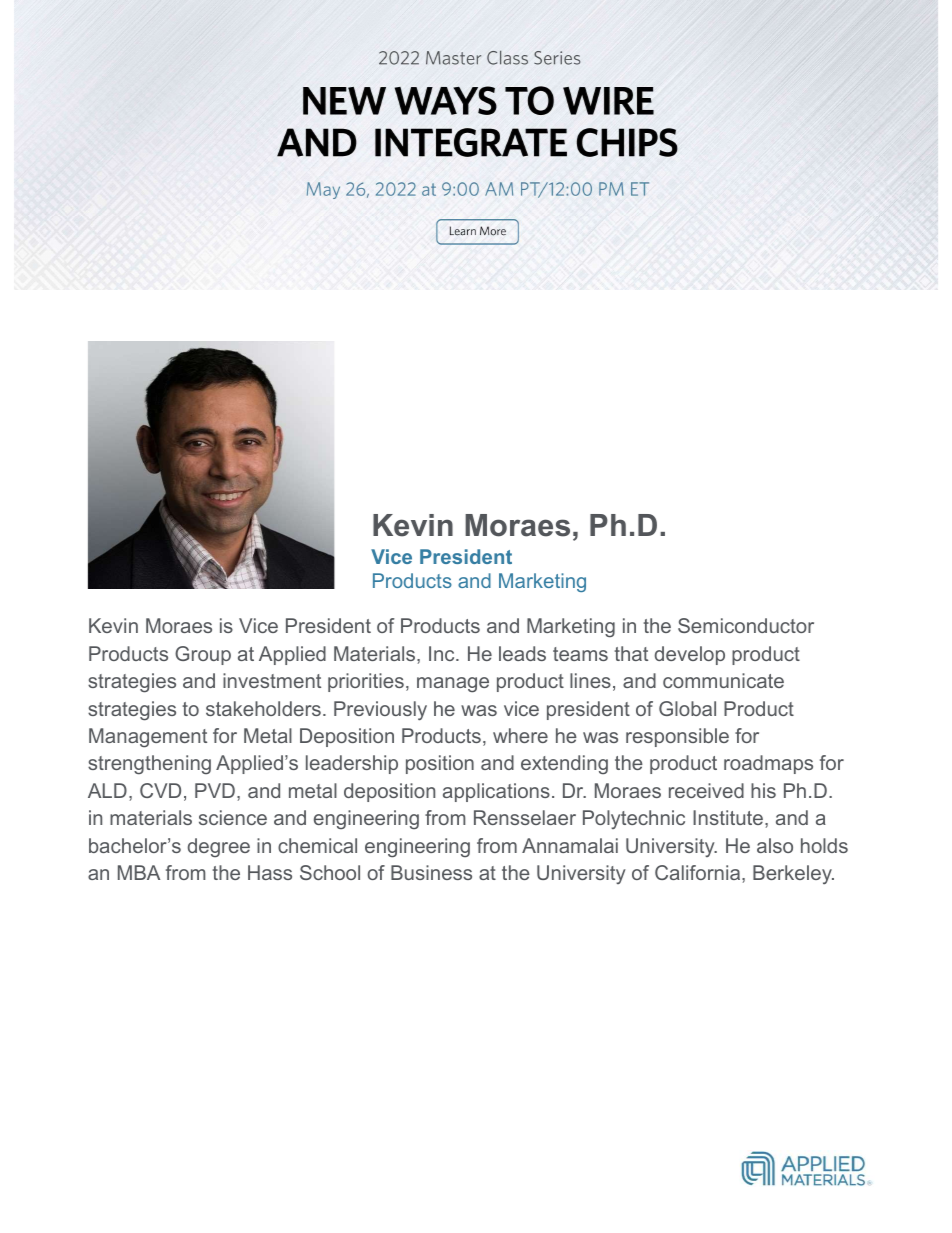 This image has width=952, height=1233. What do you see at coordinates (496, 792) in the image?
I see `applications` at bounding box center [496, 792].
